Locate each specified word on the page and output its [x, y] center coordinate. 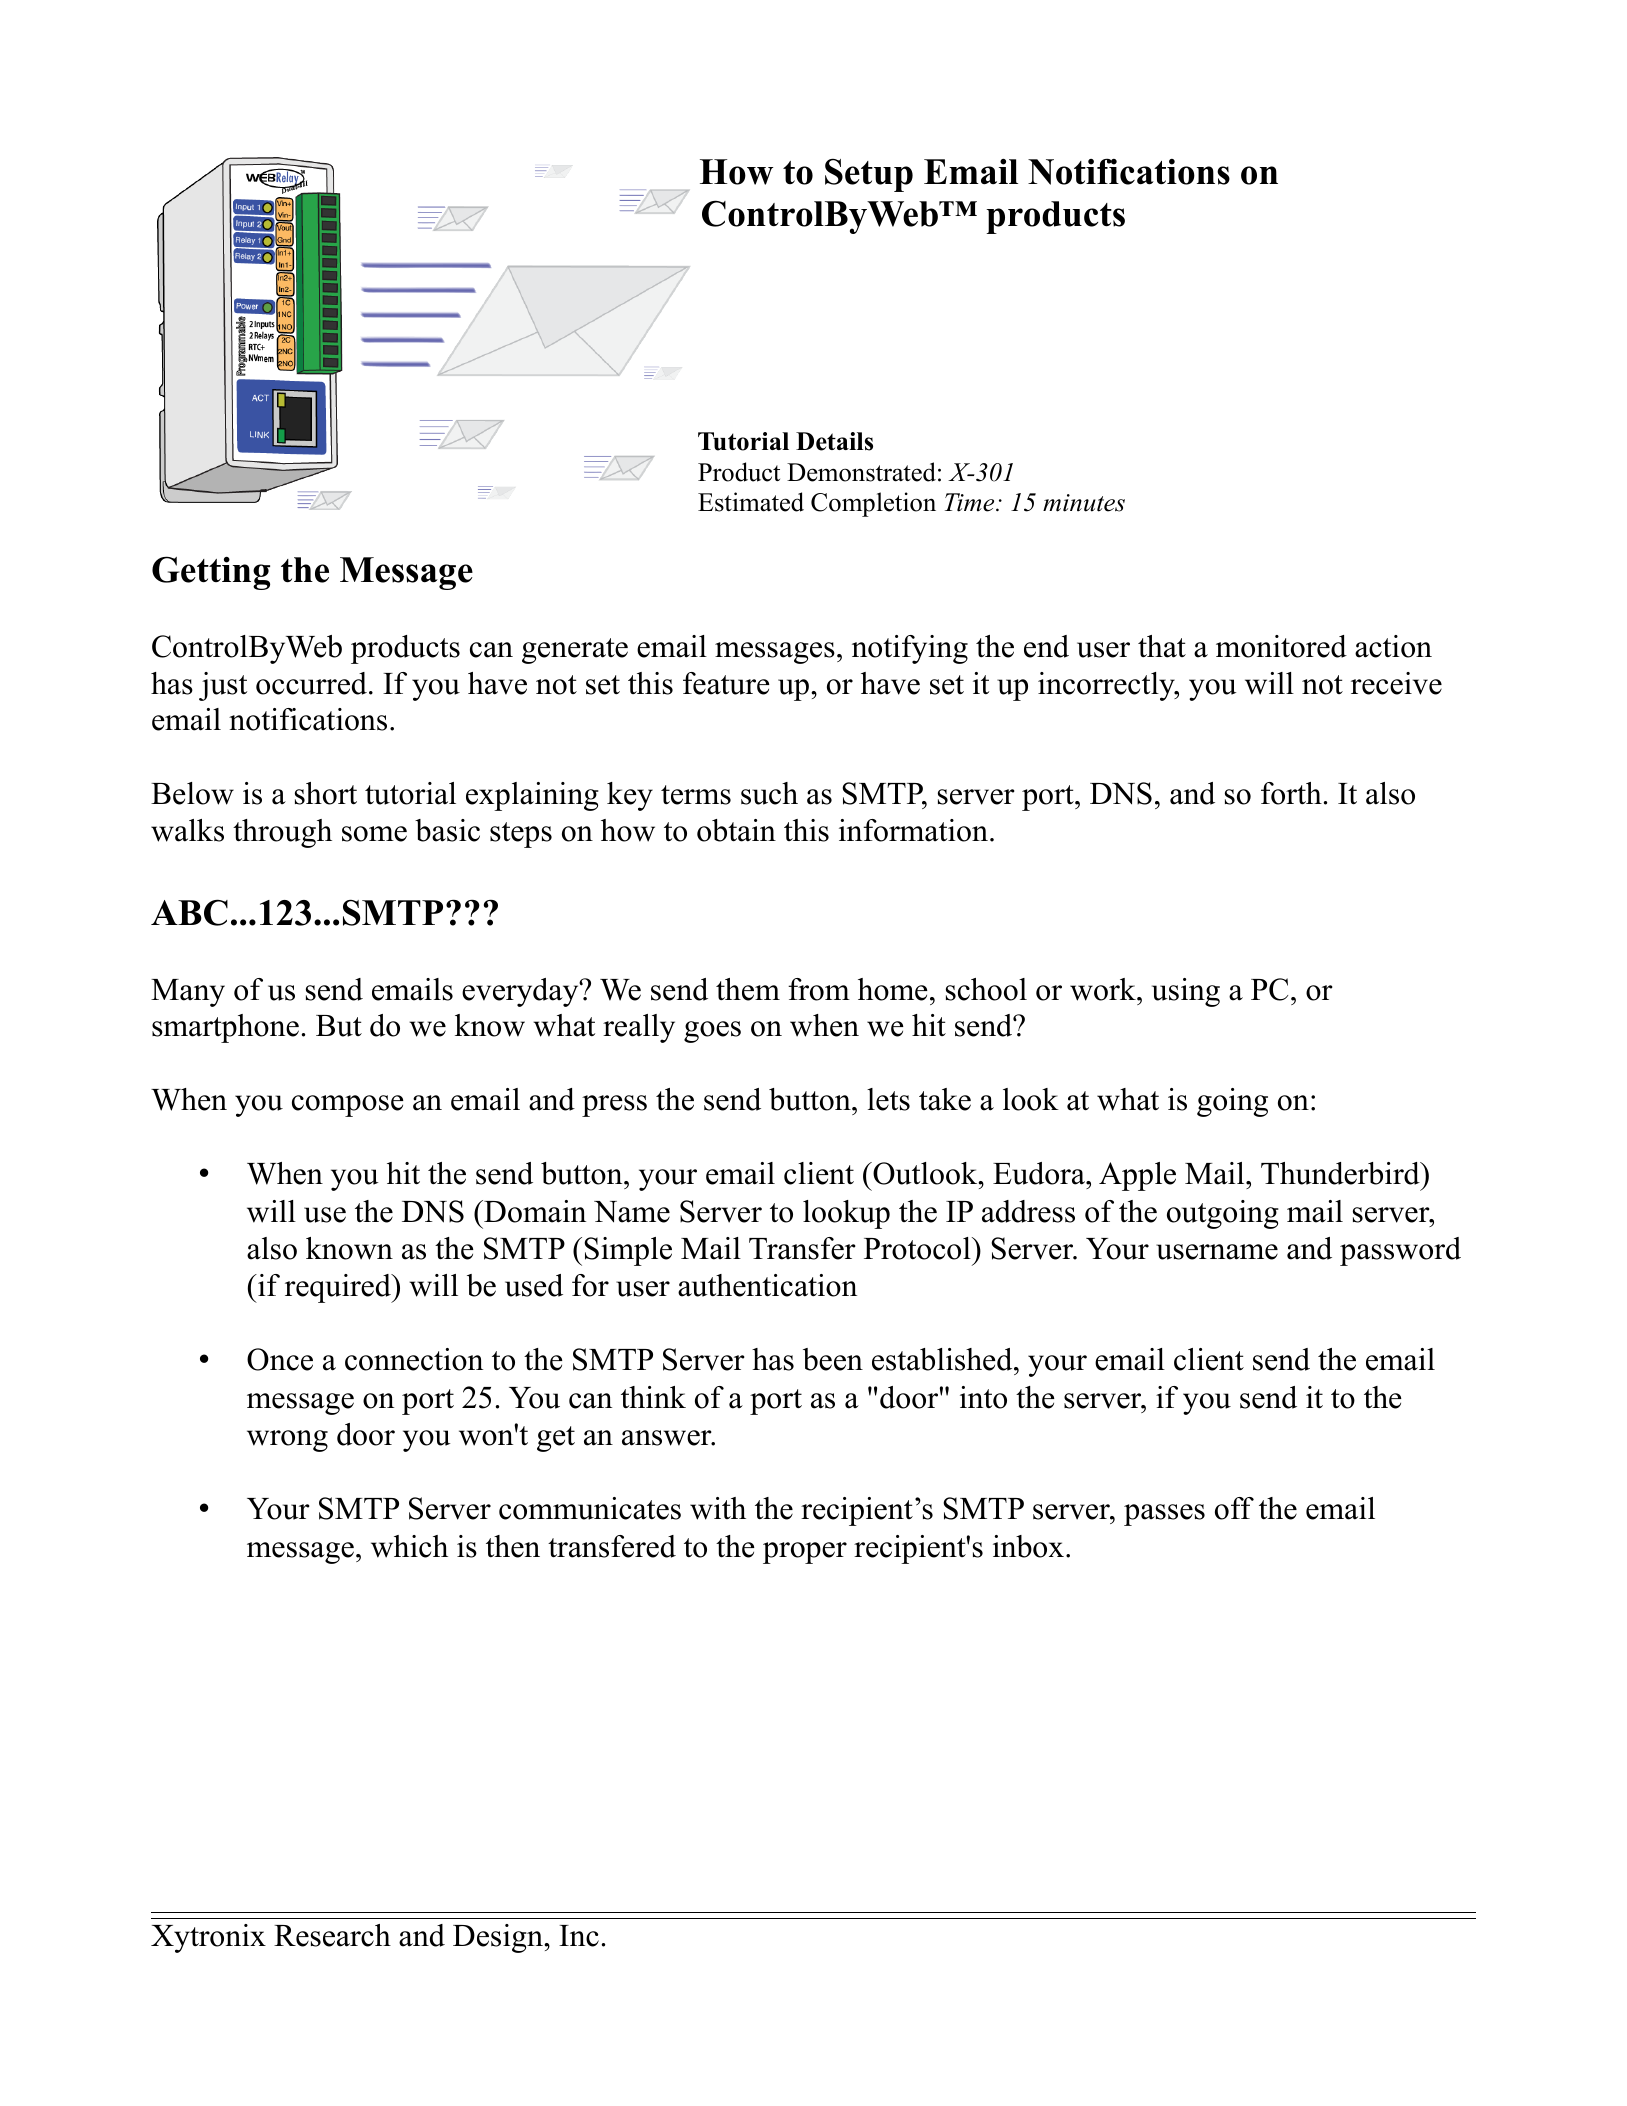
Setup [869, 175]
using [1186, 992]
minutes [1084, 503]
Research [332, 1935]
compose [348, 1106]
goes [712, 1032]
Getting [211, 573]
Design [499, 1938]
